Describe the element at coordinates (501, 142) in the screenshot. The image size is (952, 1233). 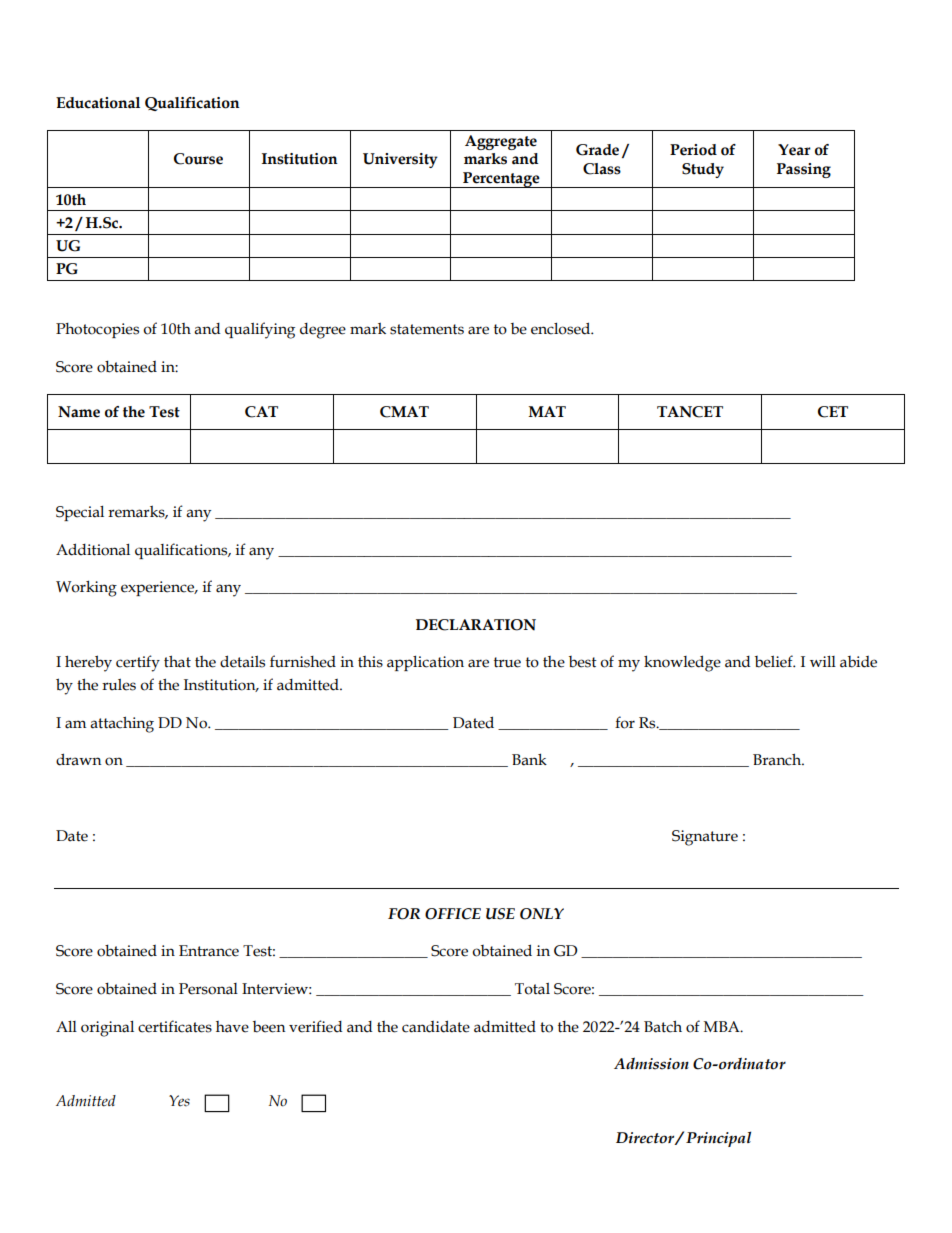
I see `Aggregate` at that location.
